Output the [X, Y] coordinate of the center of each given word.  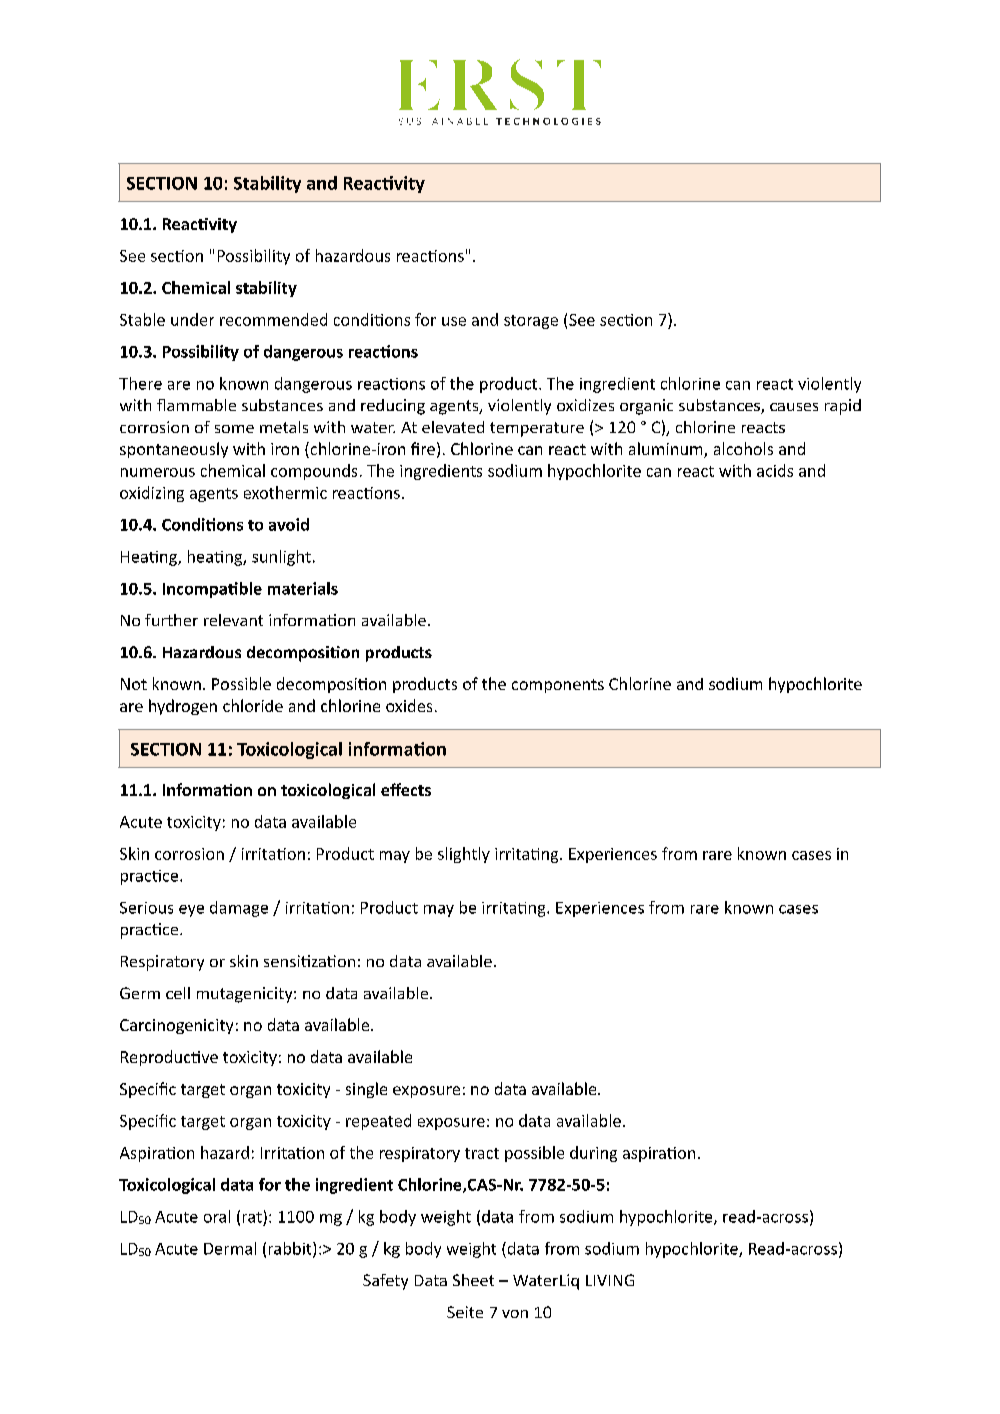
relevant [233, 620]
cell [178, 993]
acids [775, 470]
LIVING [610, 1280]
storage [531, 322]
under [192, 319]
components [558, 686]
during [593, 1154]
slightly [464, 855]
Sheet [473, 1280]
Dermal [230, 1248]
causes [794, 407]
